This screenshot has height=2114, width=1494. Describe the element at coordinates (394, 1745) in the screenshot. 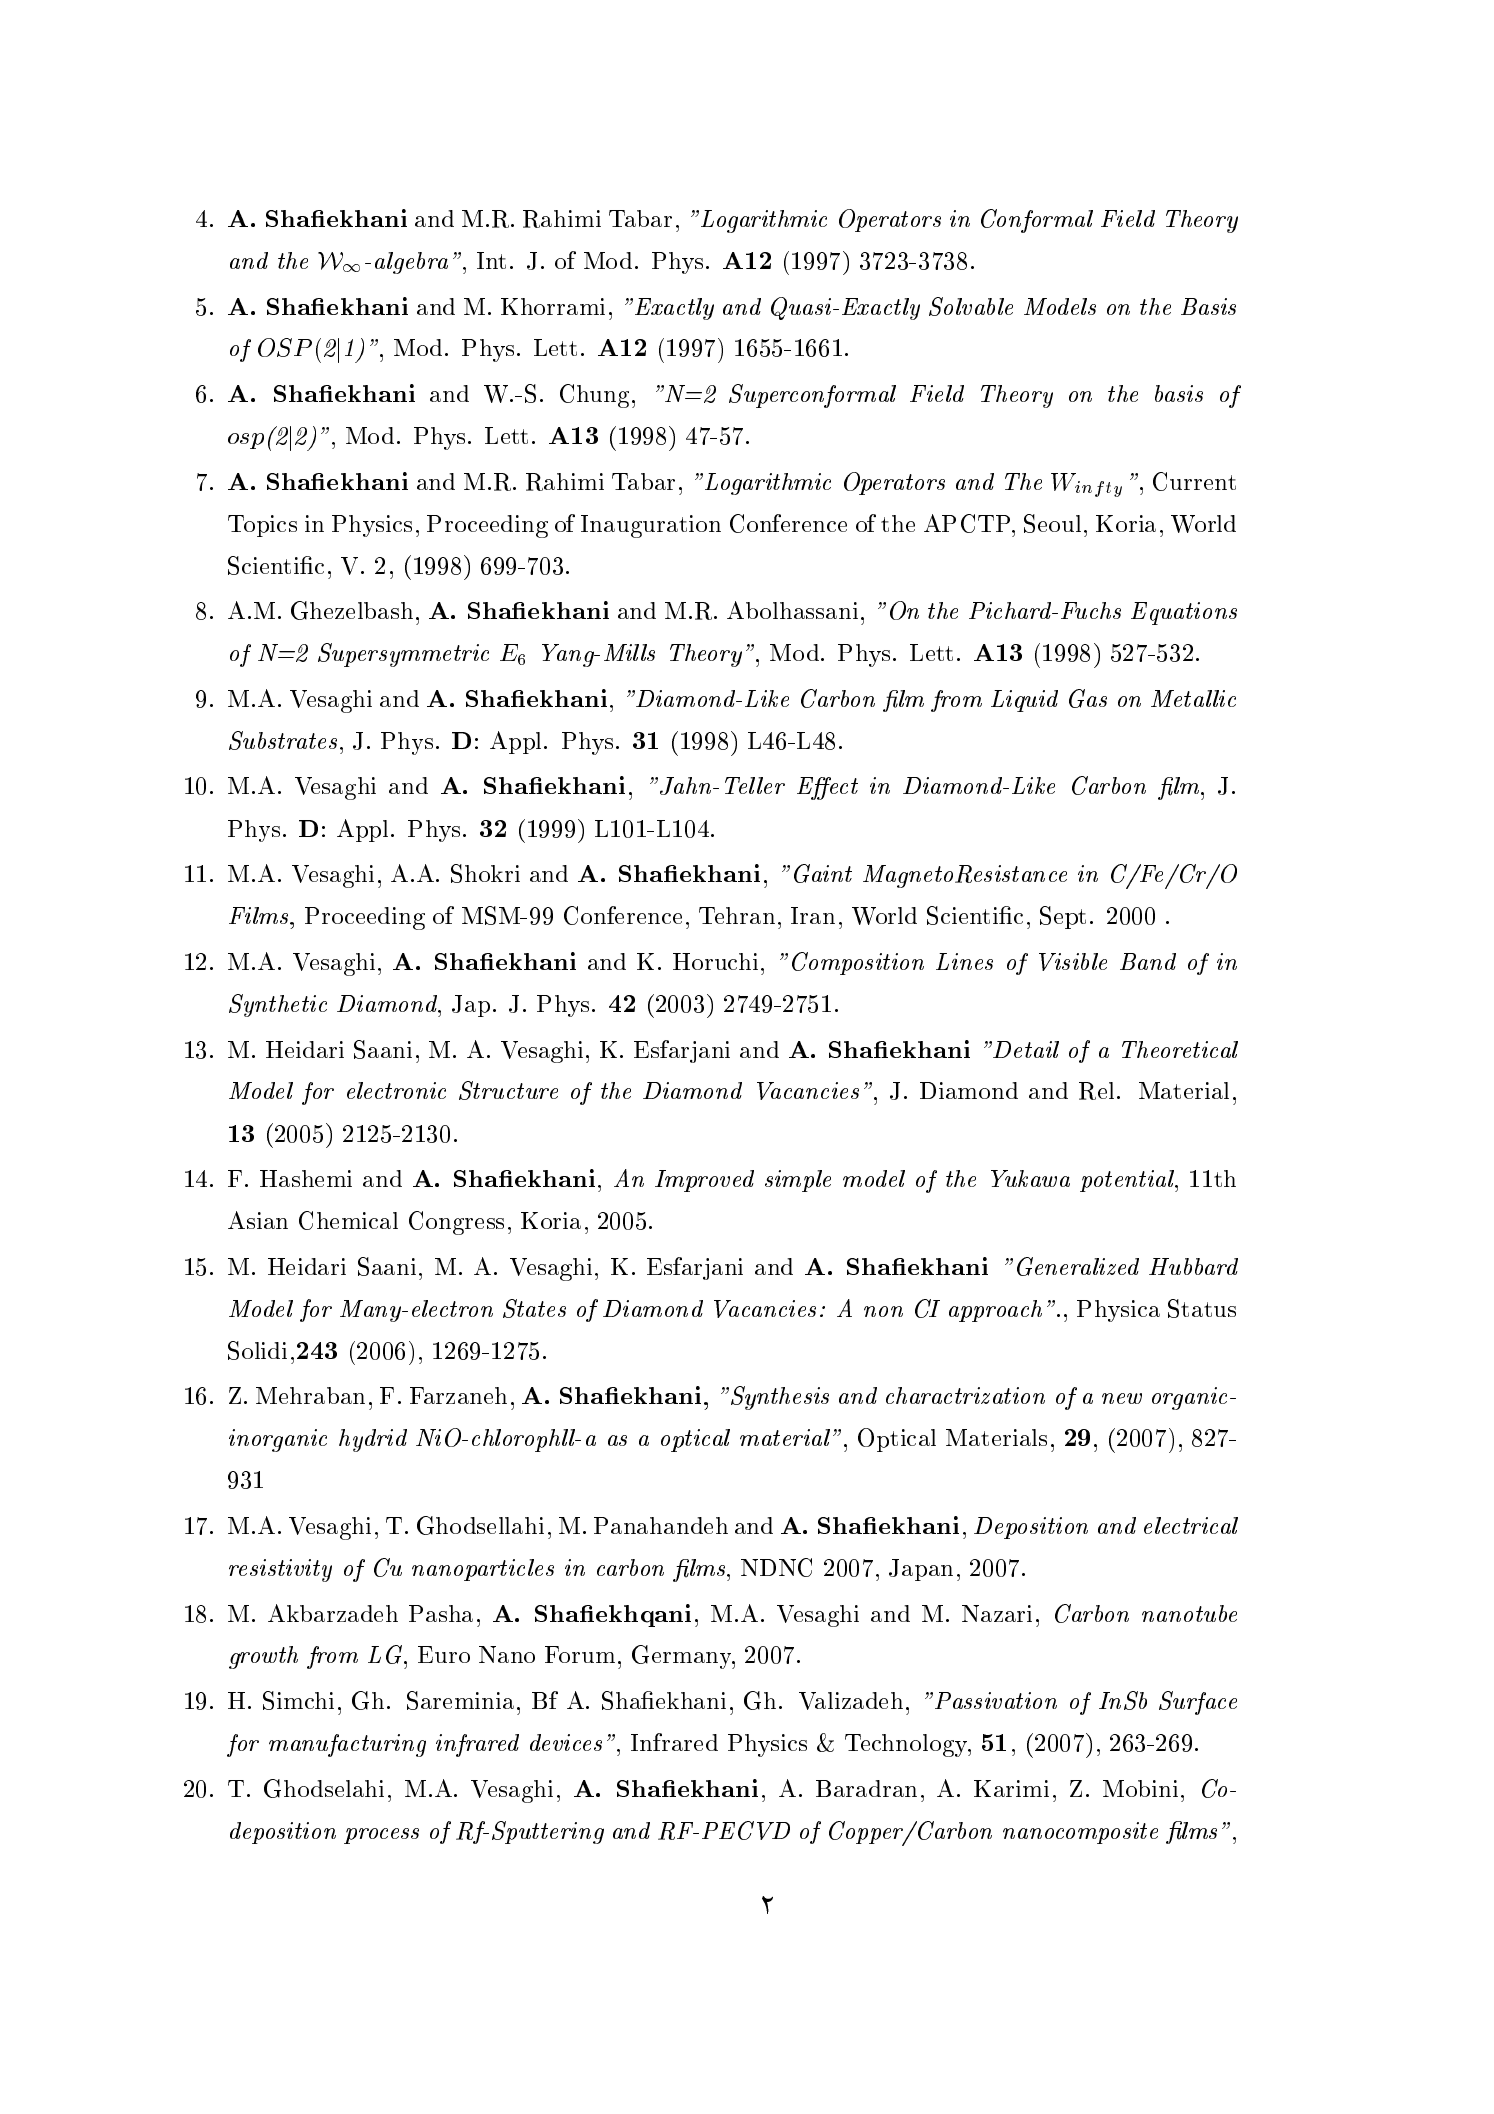

I see `turing` at that location.
